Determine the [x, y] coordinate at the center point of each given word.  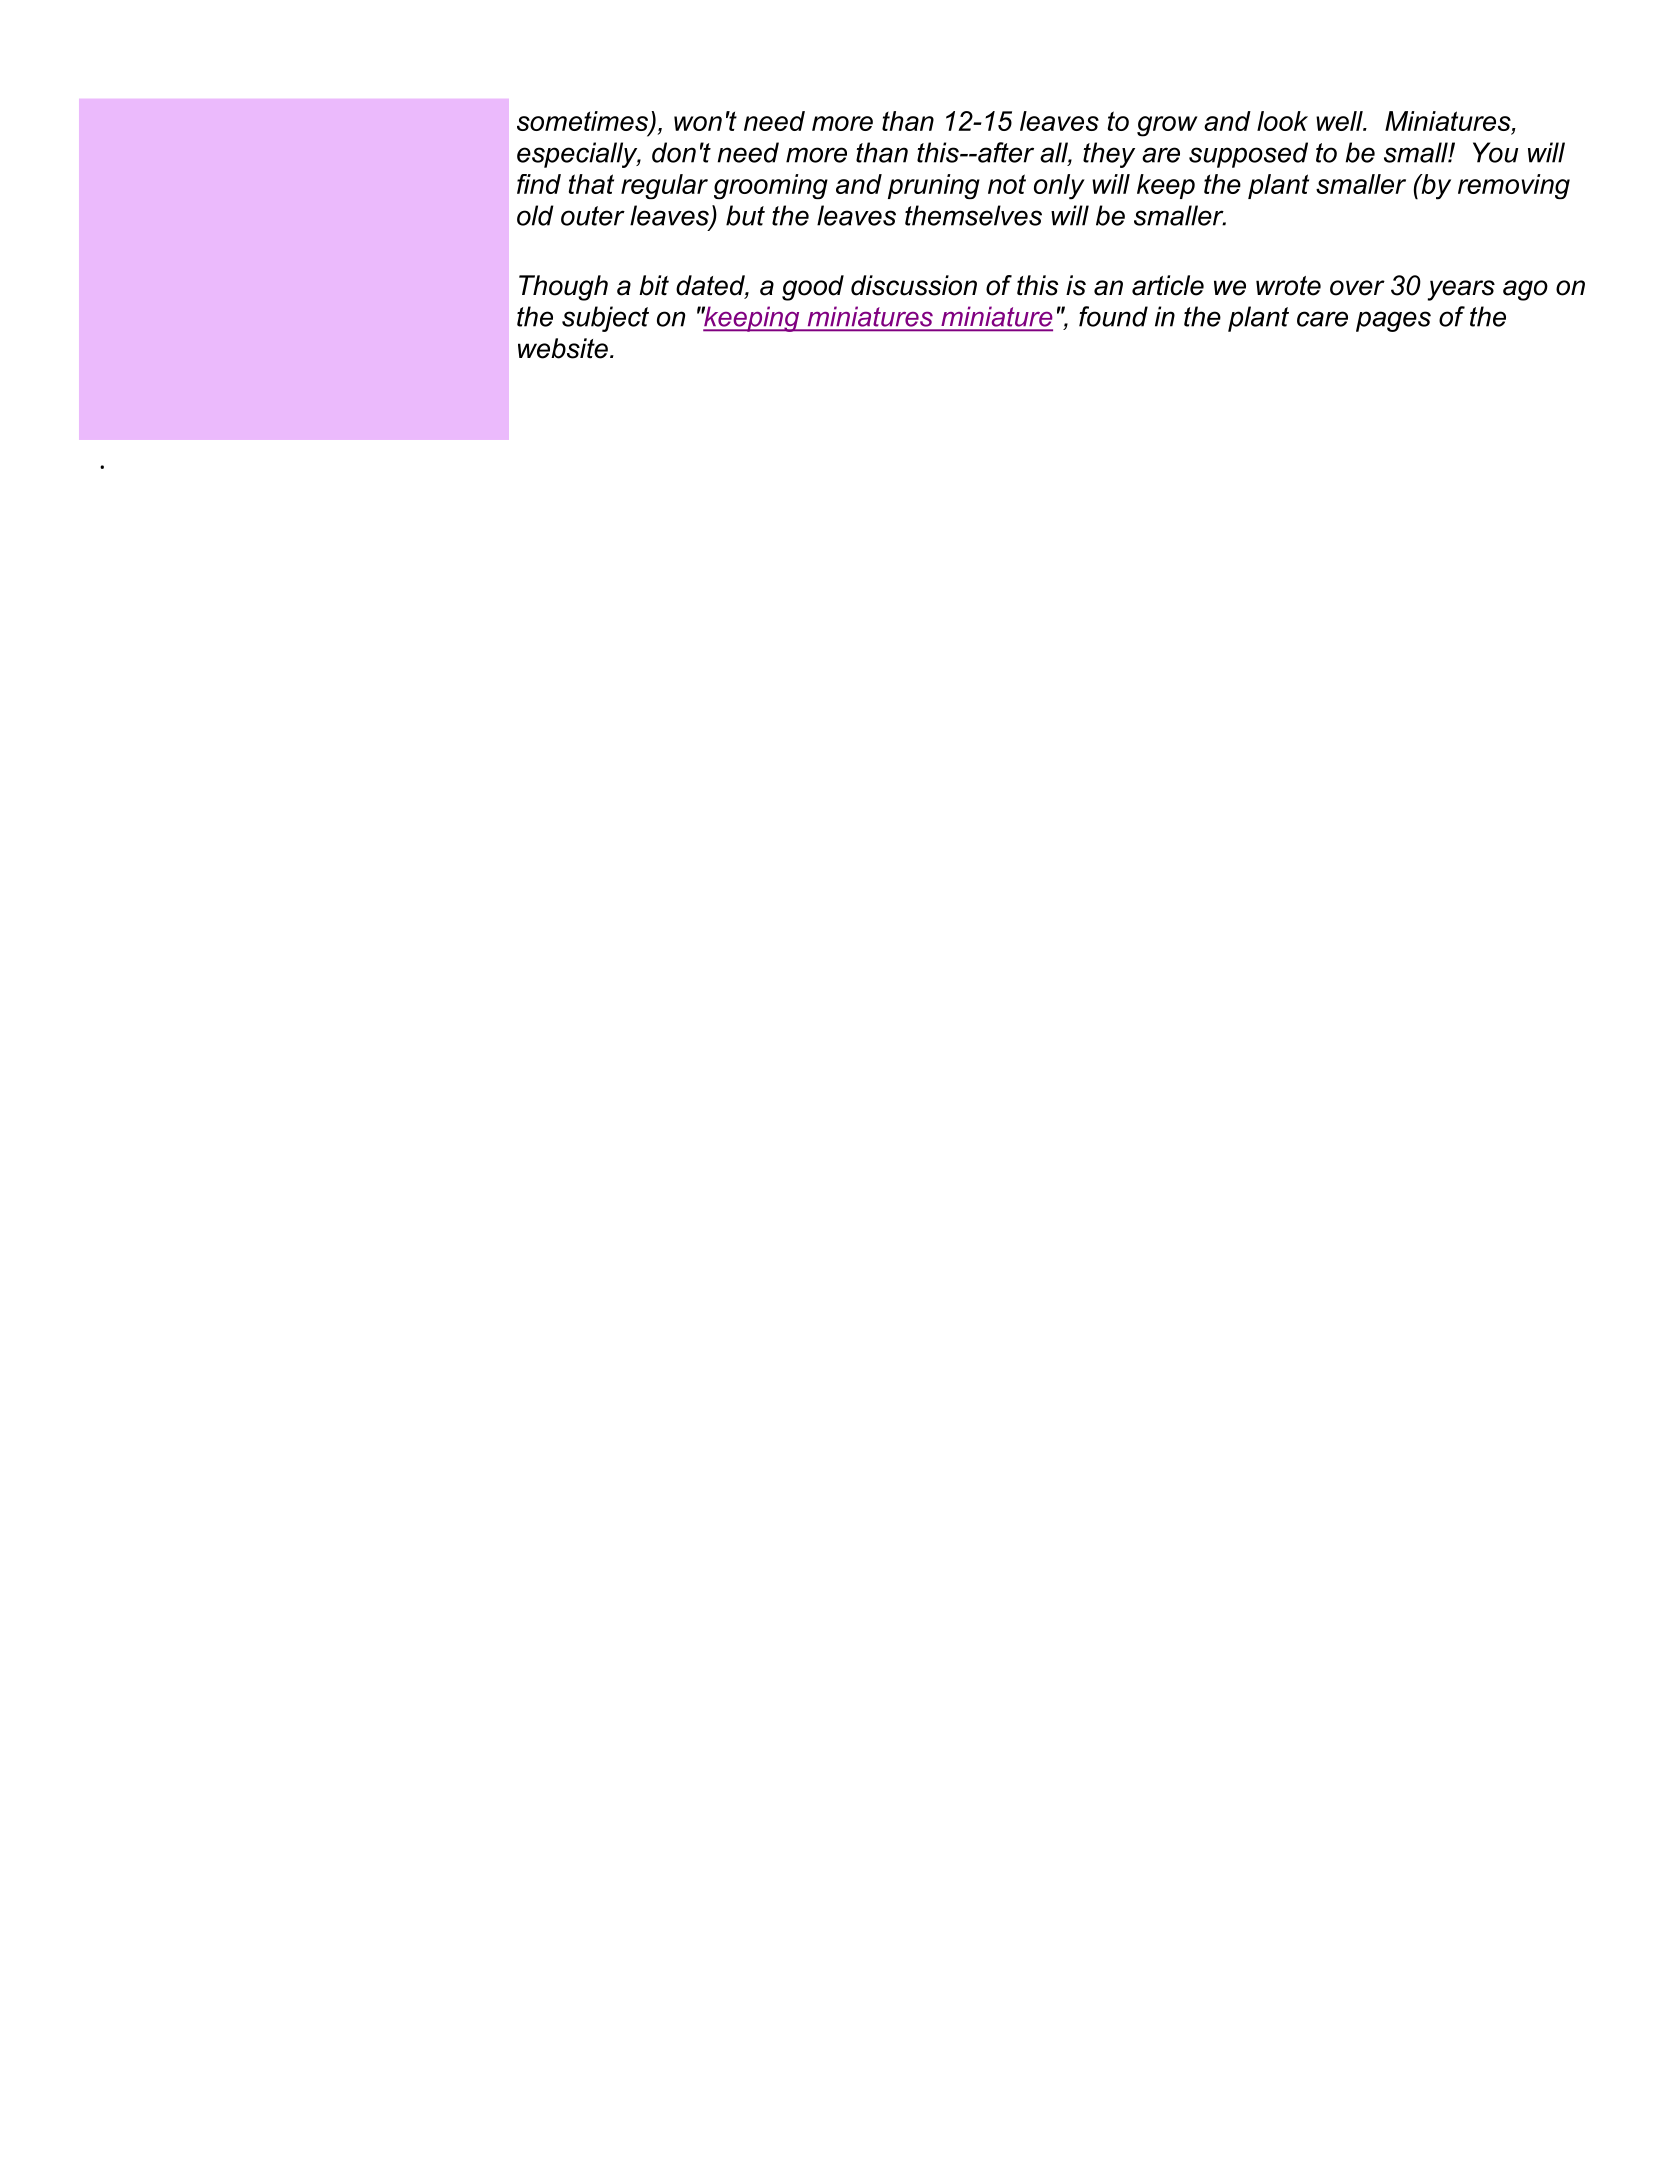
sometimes [583, 122]
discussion [914, 285]
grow [1167, 126]
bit [654, 285]
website [563, 348]
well [1340, 121]
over [1357, 288]
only [1059, 187]
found [1113, 316]
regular [664, 186]
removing [1514, 186]
